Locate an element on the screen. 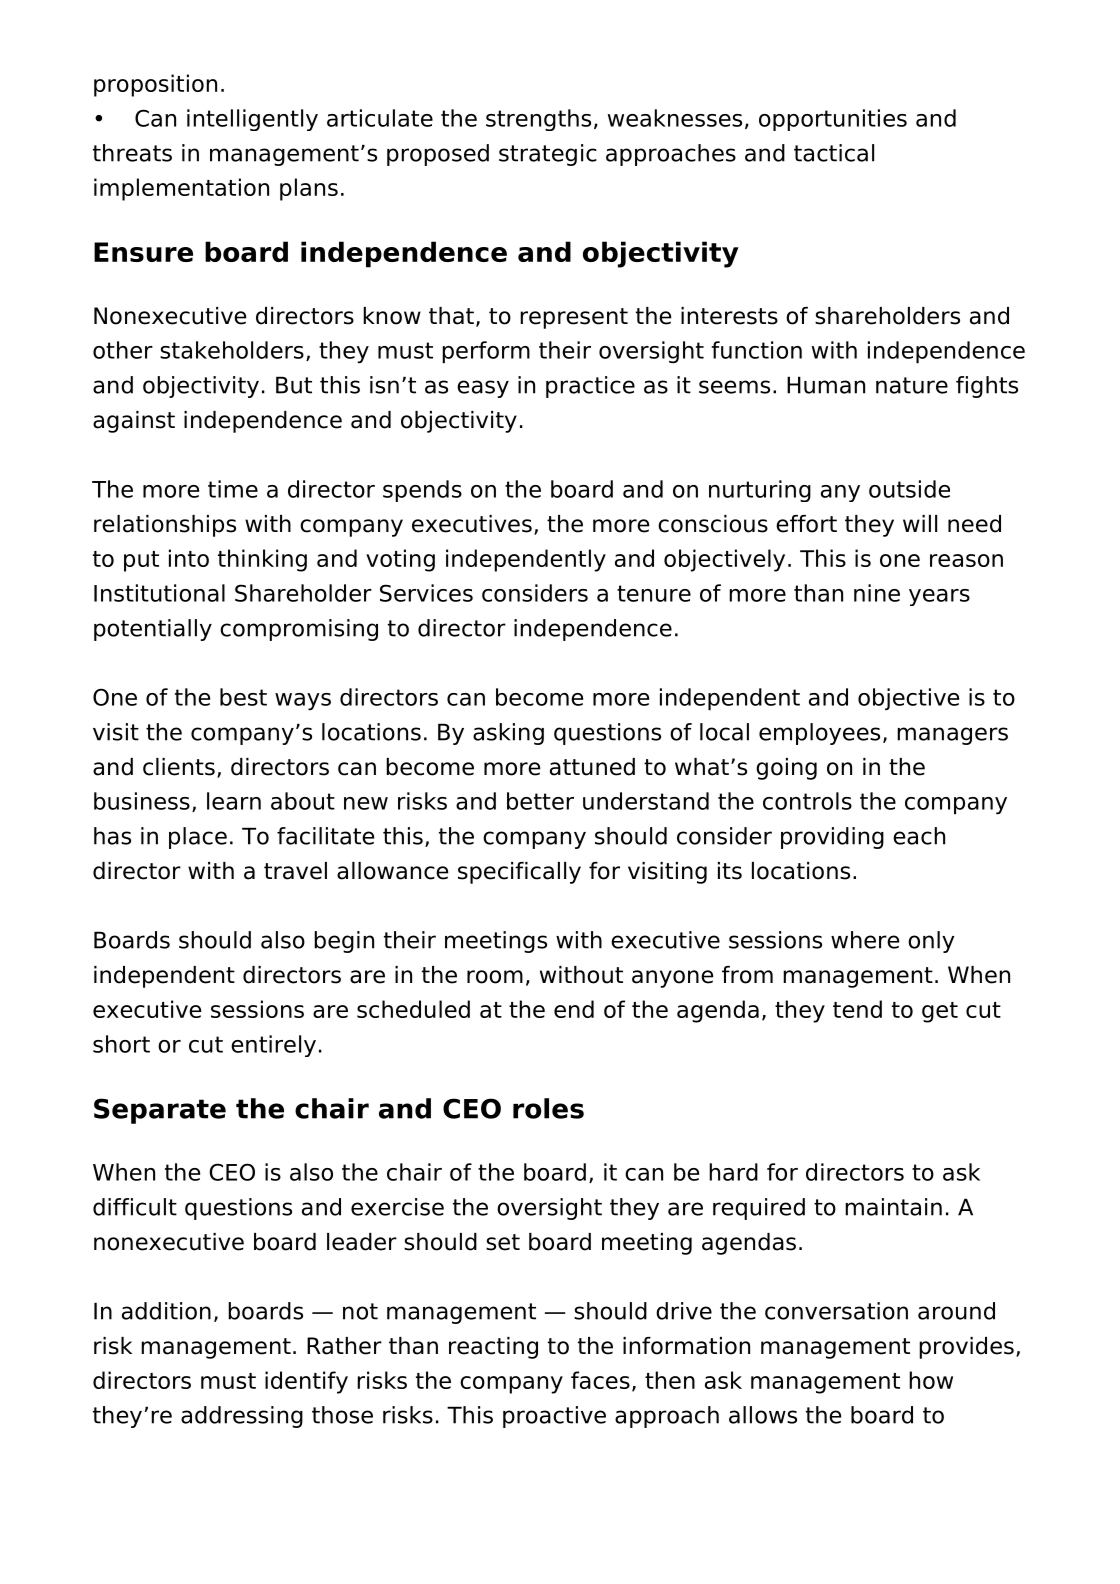 Image resolution: width=1120 pixels, height=1584 pixels. opportunities is located at coordinates (833, 120).
